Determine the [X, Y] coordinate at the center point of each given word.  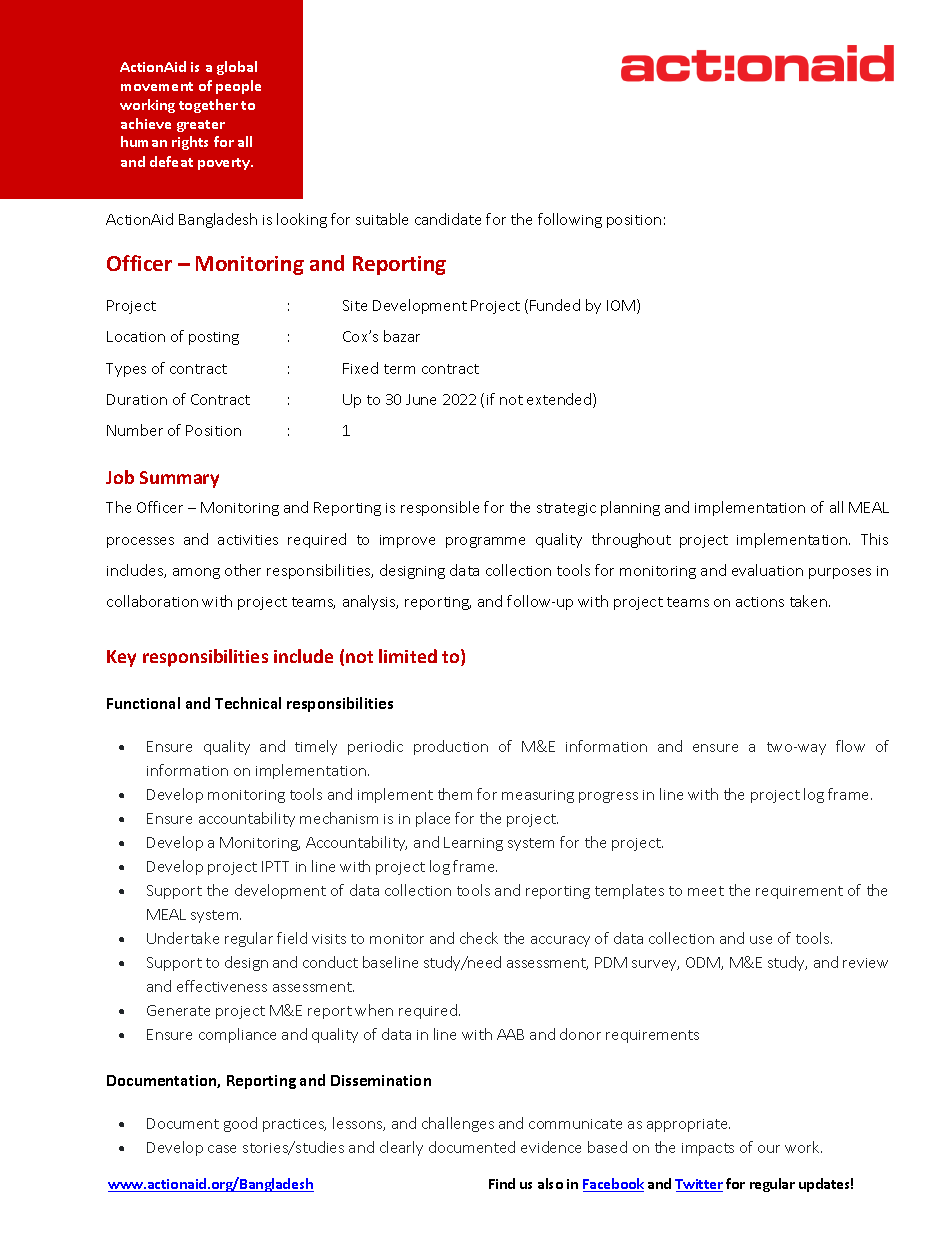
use [761, 940]
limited [408, 656]
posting [214, 338]
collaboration [152, 601]
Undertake [183, 938]
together [208, 106]
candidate [448, 219]
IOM [621, 305]
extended [560, 400]
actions [760, 602]
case [222, 1149]
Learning [473, 844]
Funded [555, 305]
